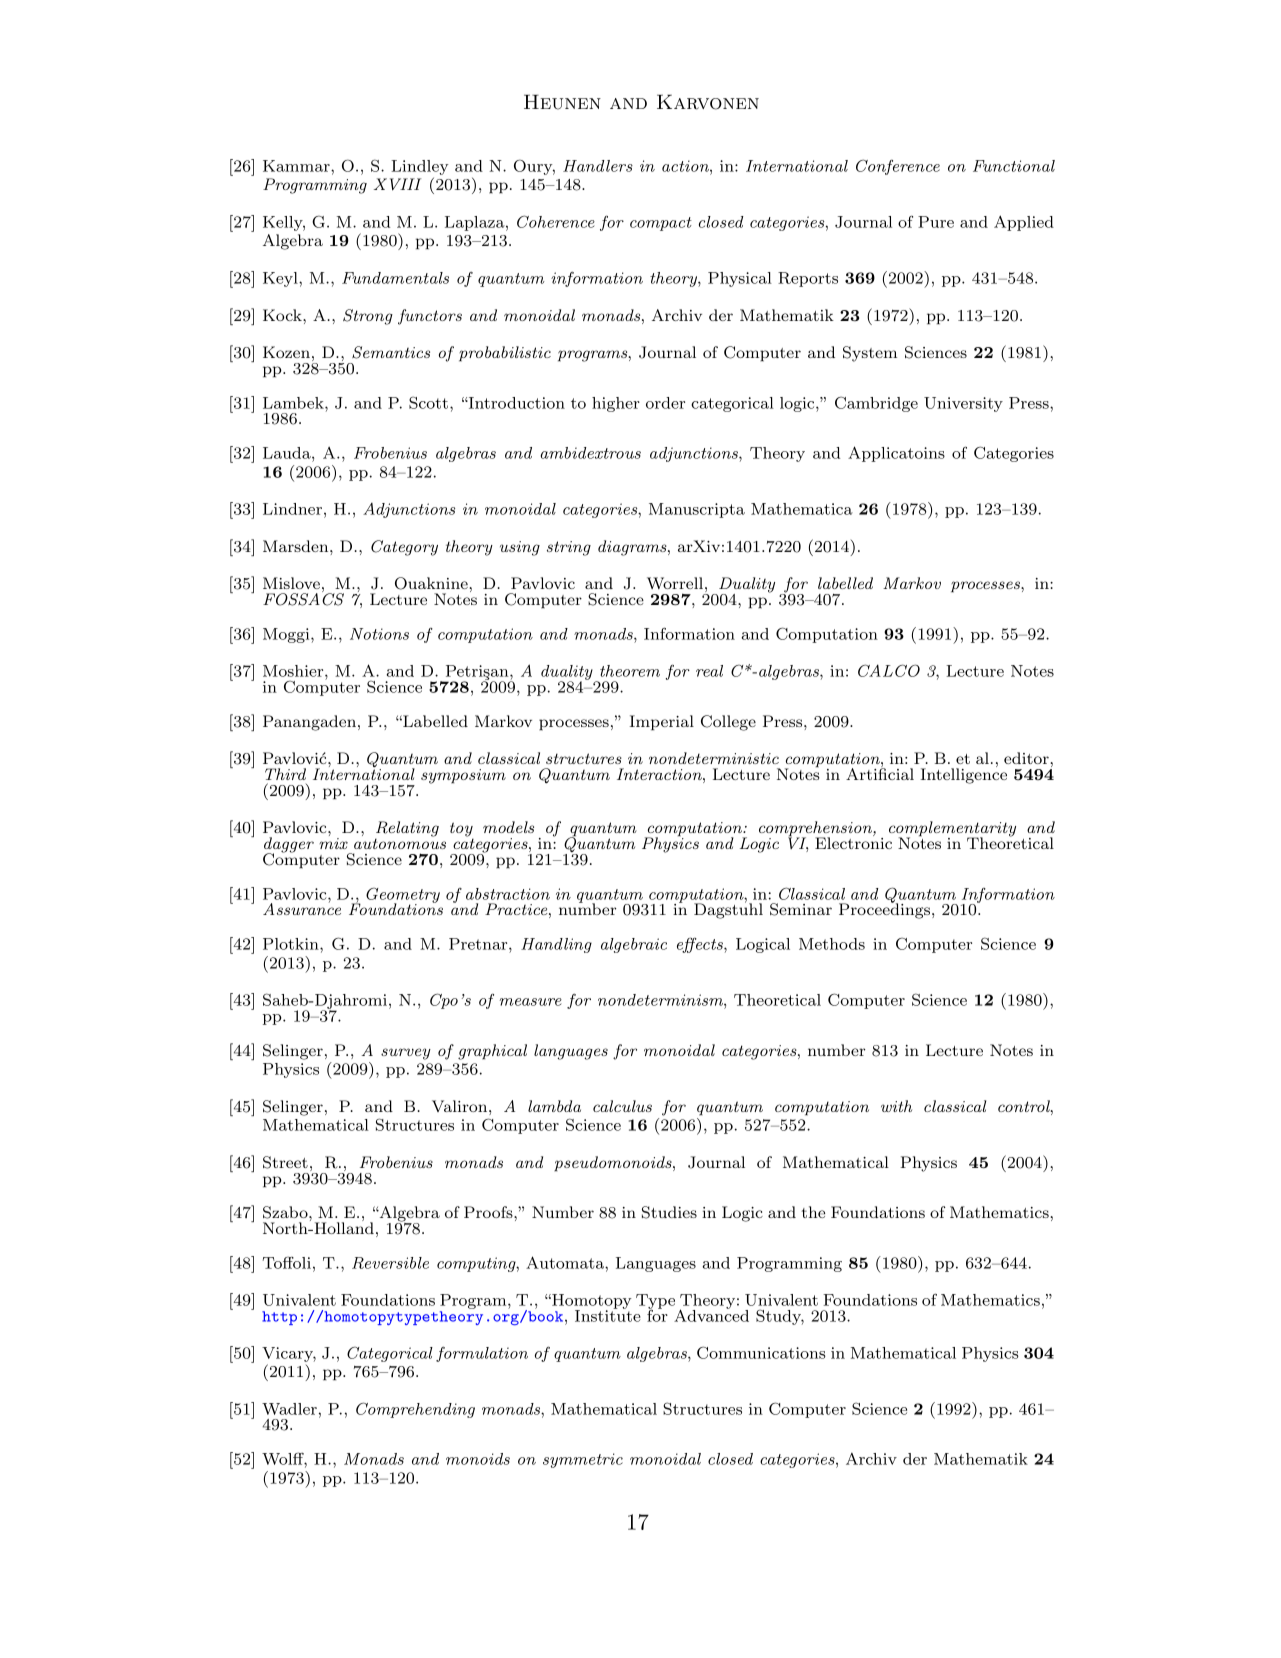 Image resolution: width=1281 pixels, height=1658 pixels. Describe the element at coordinates (407, 830) in the screenshot. I see `Relating` at that location.
